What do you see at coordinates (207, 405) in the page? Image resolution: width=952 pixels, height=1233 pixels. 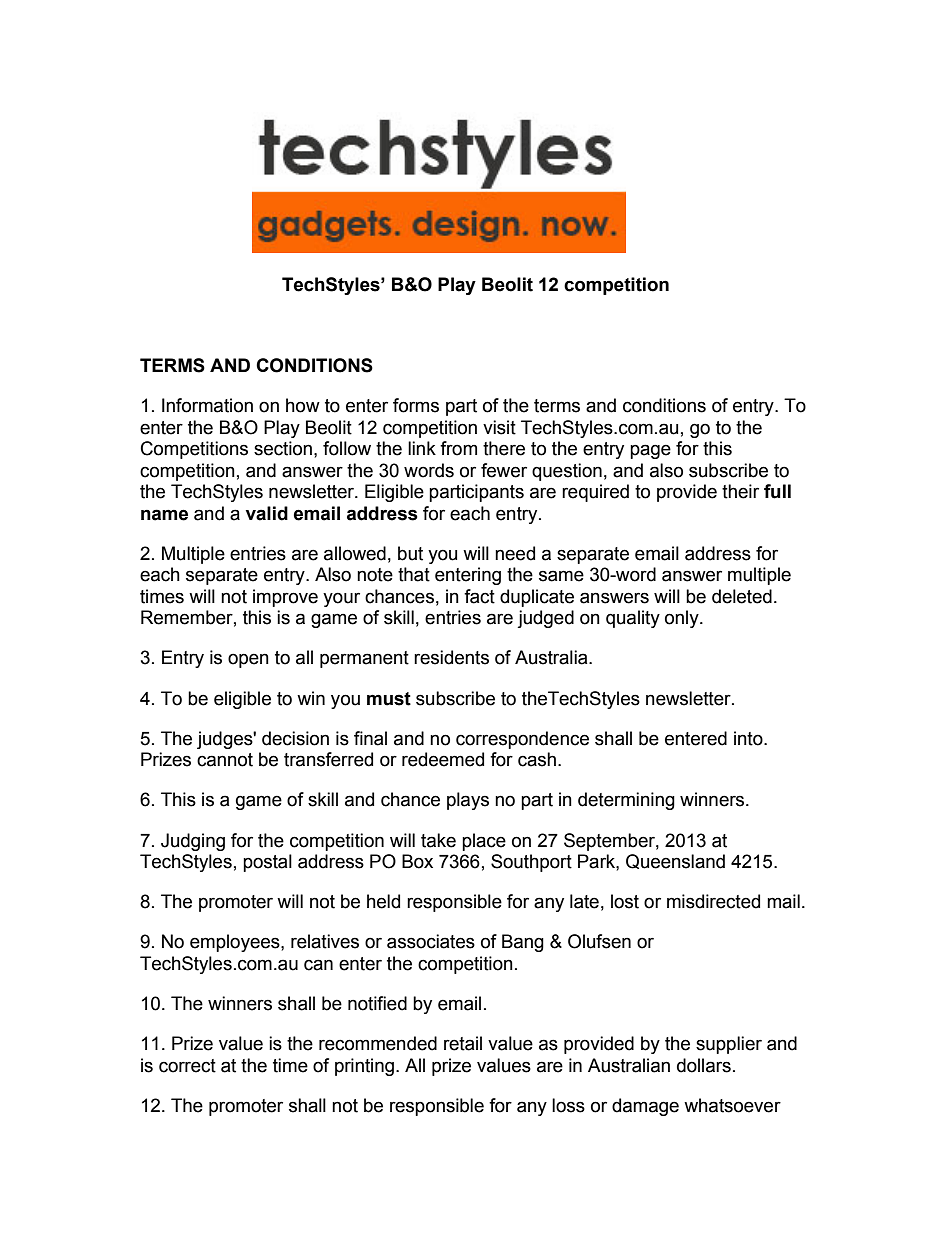 I see `Information` at bounding box center [207, 405].
